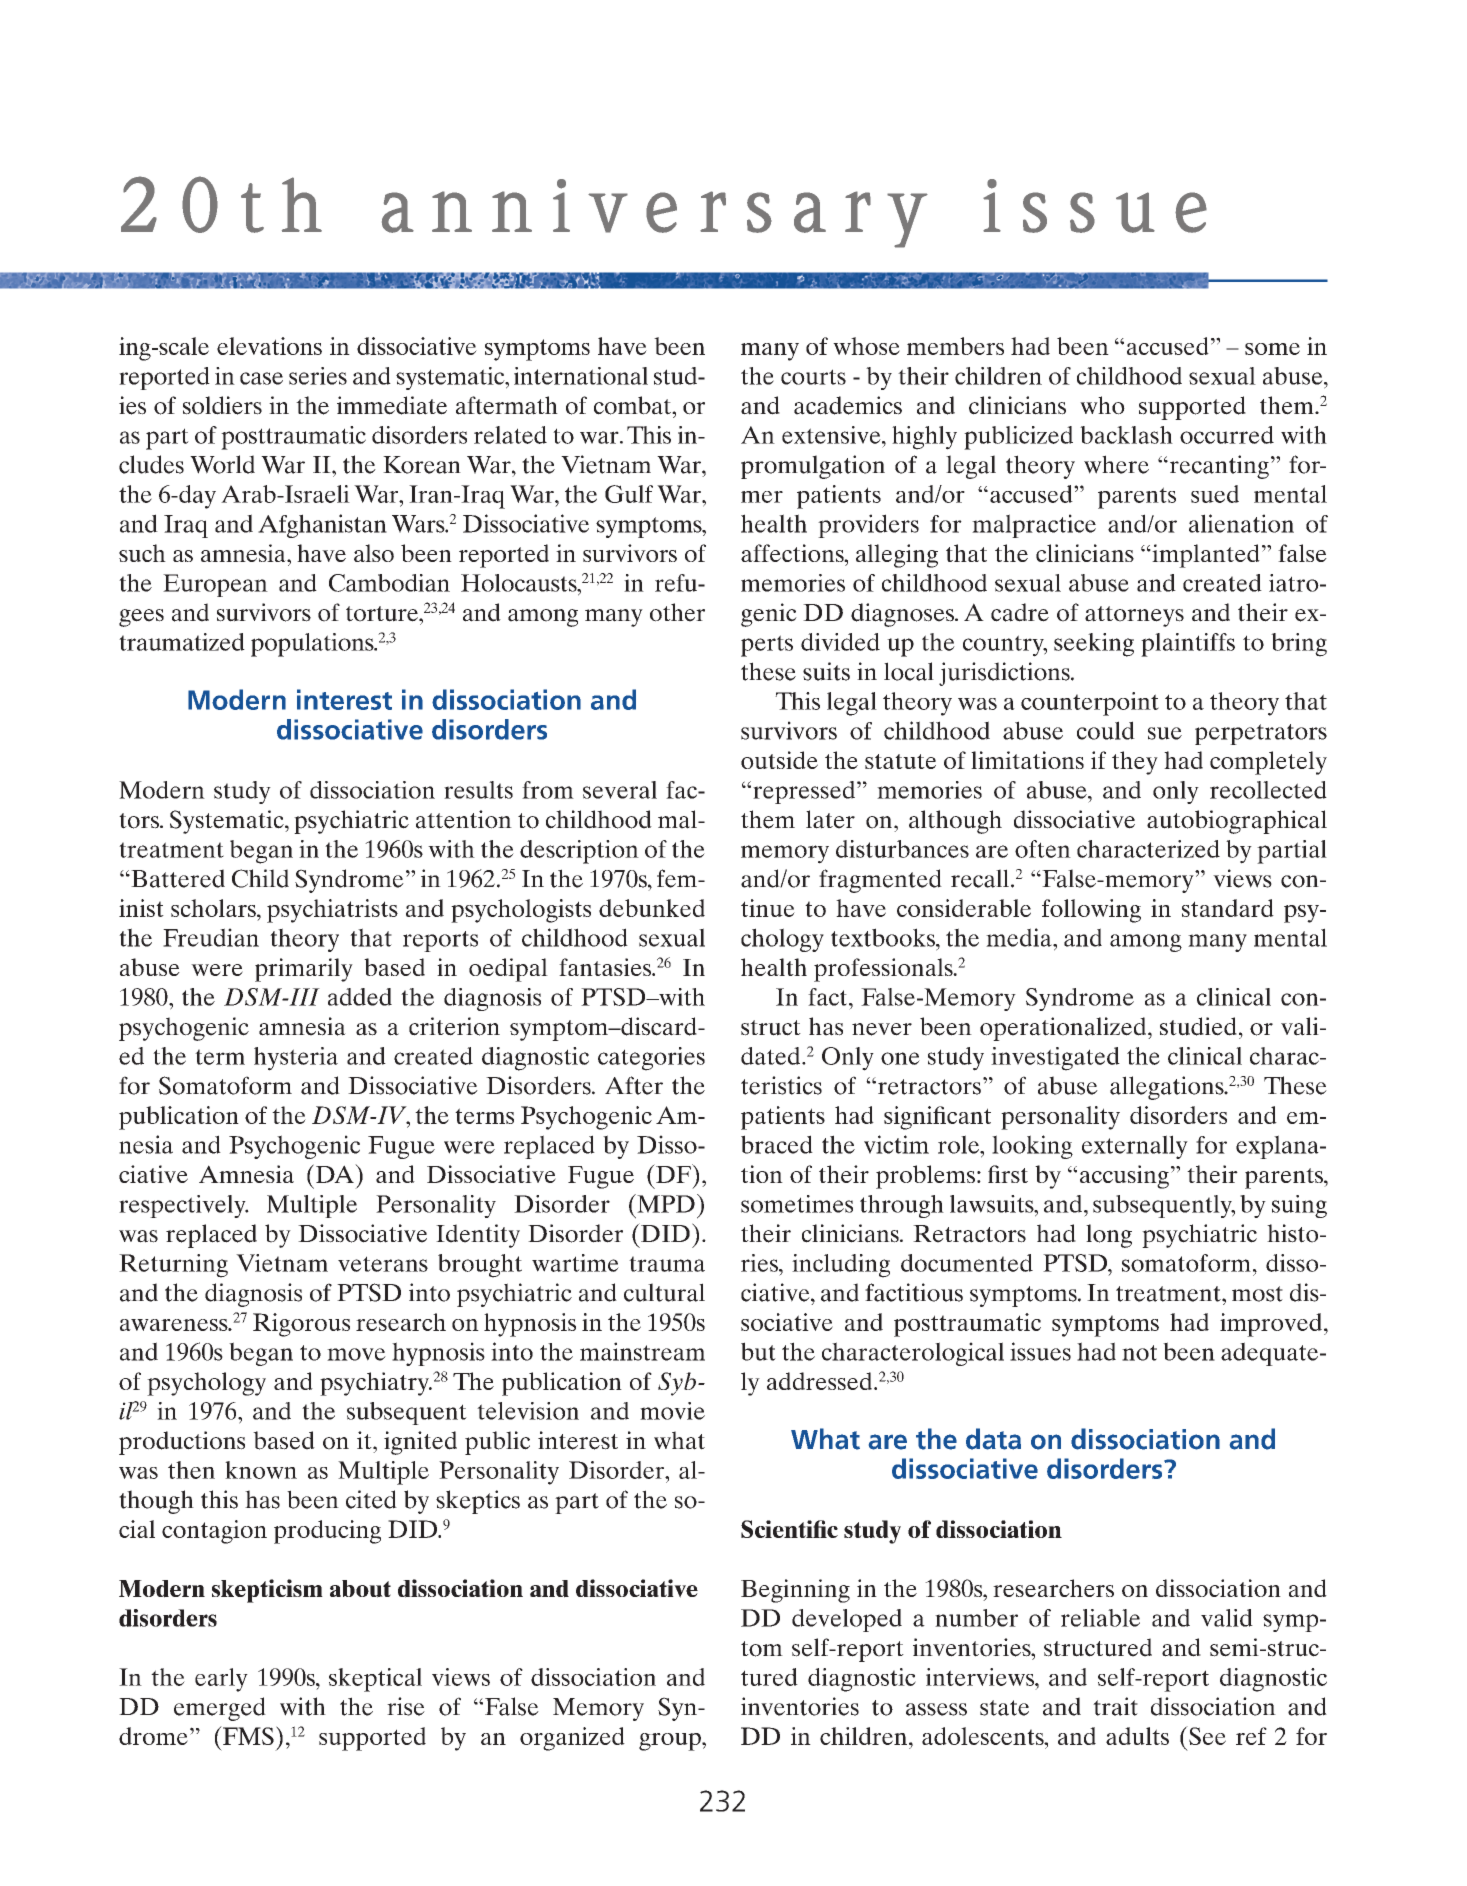 The image size is (1467, 1886). I want to click on results, so click(478, 790).
